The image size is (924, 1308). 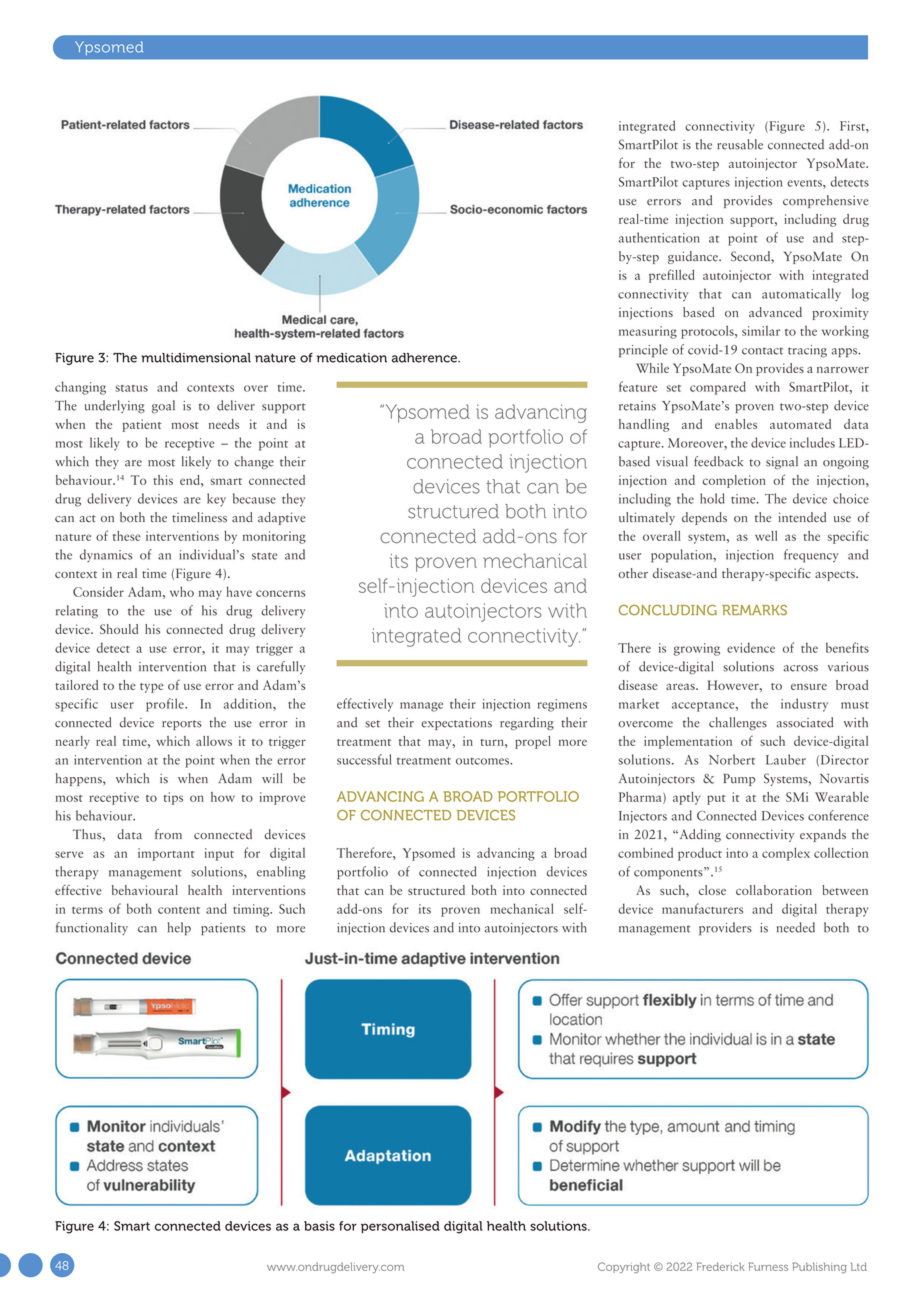 I want to click on basis, so click(x=319, y=1226).
